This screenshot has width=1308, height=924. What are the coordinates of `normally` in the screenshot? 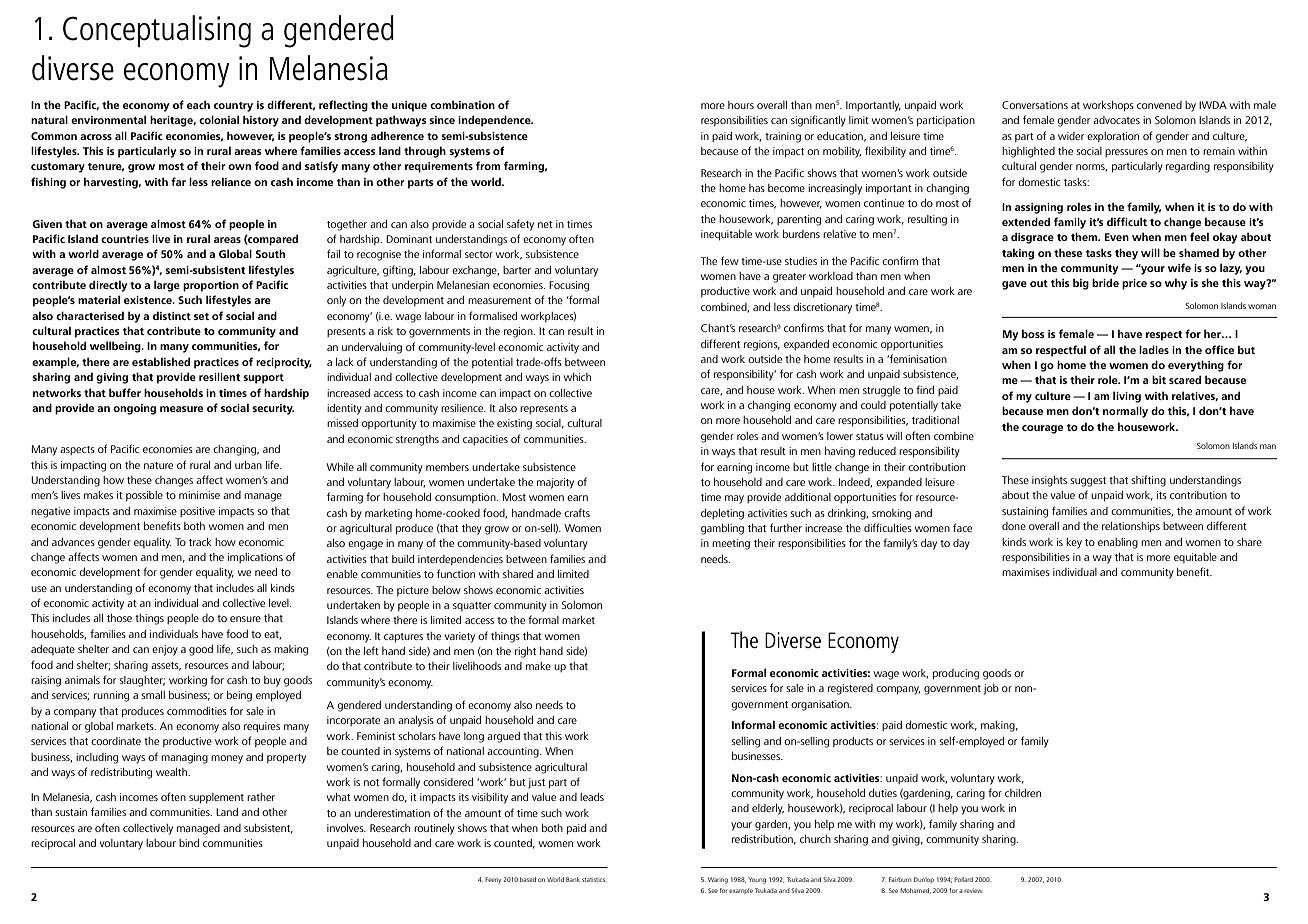 It's located at (1125, 412).
